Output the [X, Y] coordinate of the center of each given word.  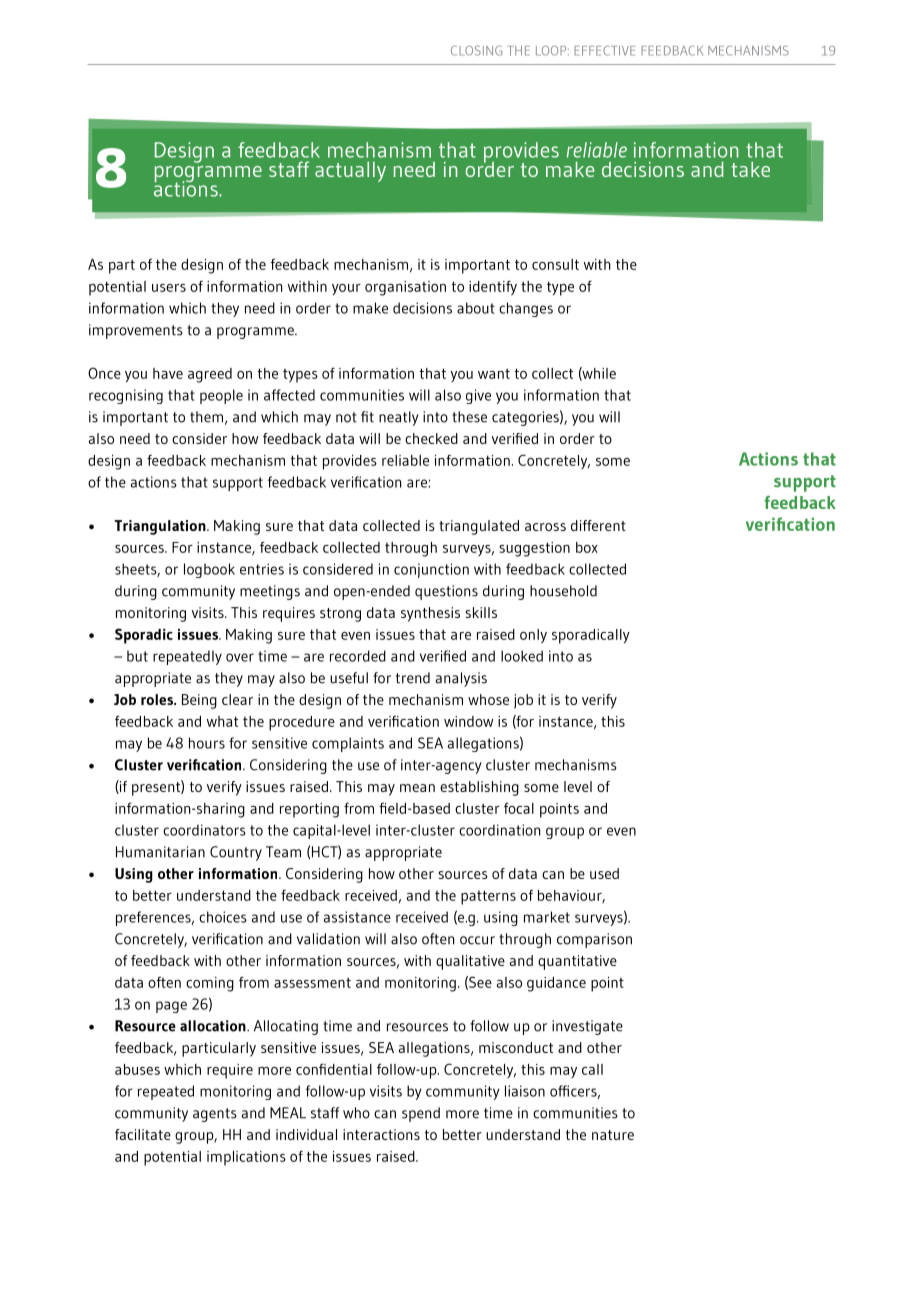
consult [555, 264]
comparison [594, 940]
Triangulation [161, 527]
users [169, 288]
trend [413, 678]
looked [522, 656]
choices [223, 917]
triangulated [479, 527]
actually [350, 172]
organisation [405, 288]
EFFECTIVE [604, 51]
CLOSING [476, 51]
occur [477, 940]
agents [215, 1115]
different [598, 525]
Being [199, 701]
